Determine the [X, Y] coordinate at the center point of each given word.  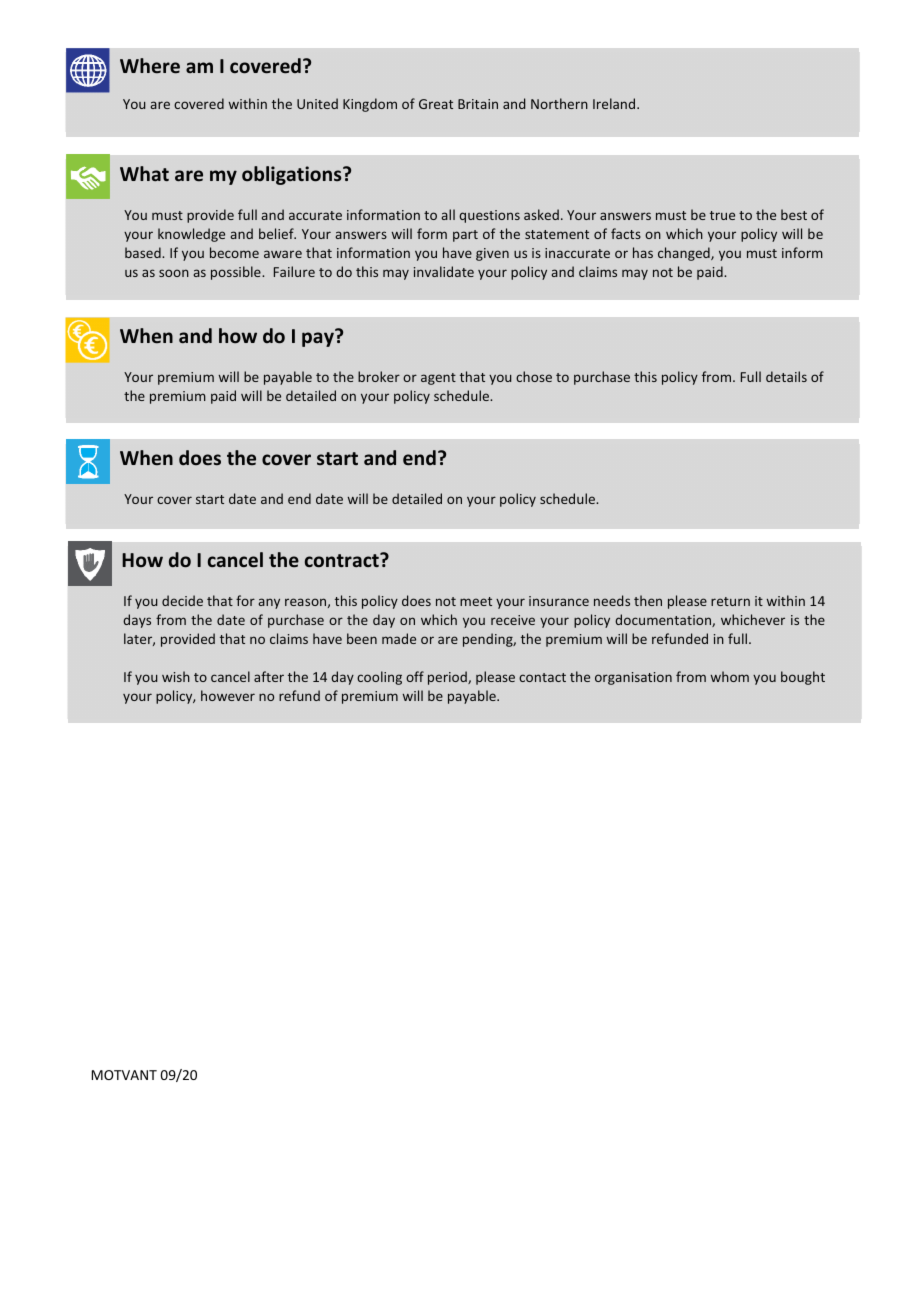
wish [176, 676]
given [492, 254]
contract [343, 560]
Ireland [615, 103]
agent [438, 379]
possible [237, 273]
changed [685, 254]
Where [150, 66]
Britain [478, 104]
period [448, 678]
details [786, 376]
